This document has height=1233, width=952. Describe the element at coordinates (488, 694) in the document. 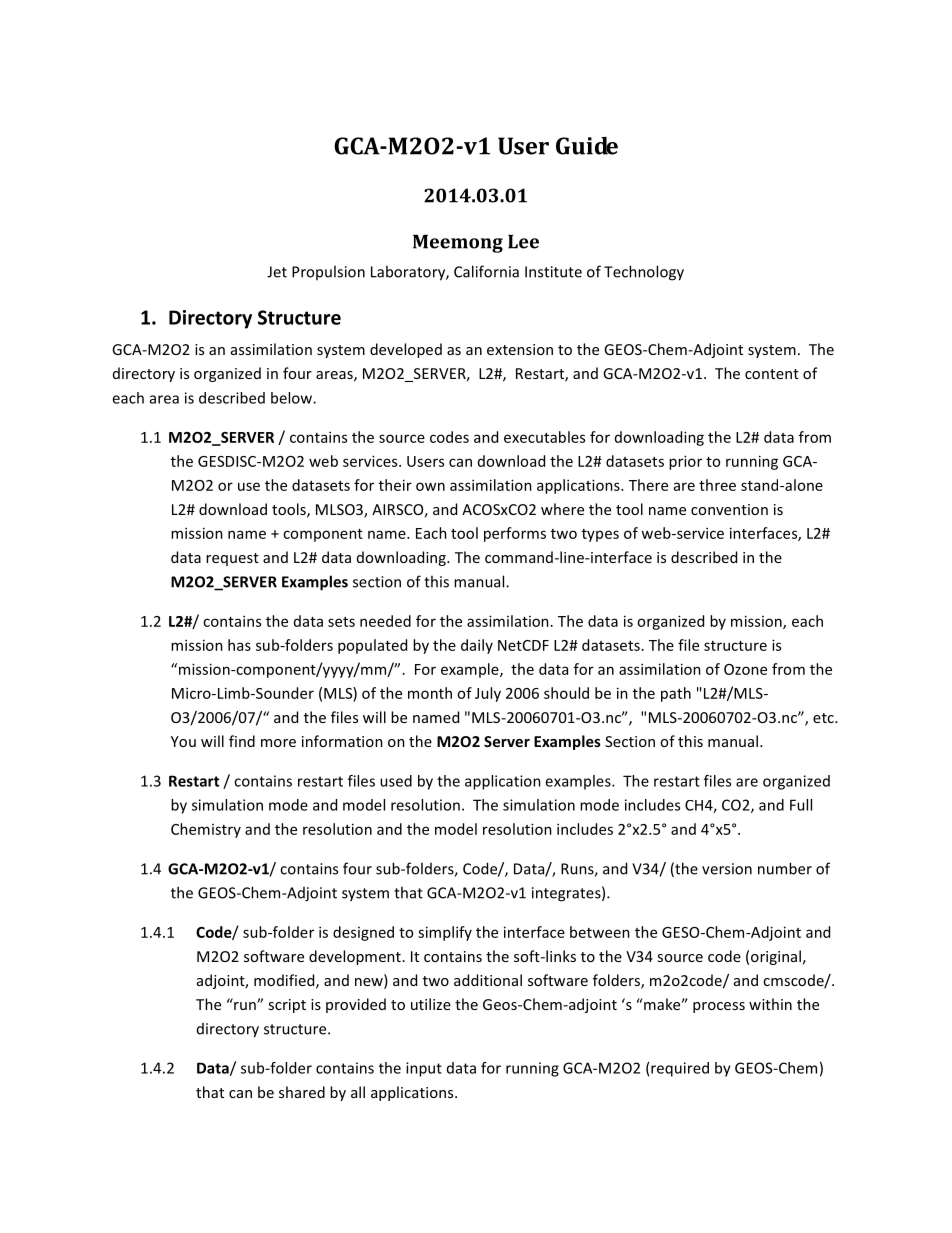

I see `July` at that location.
